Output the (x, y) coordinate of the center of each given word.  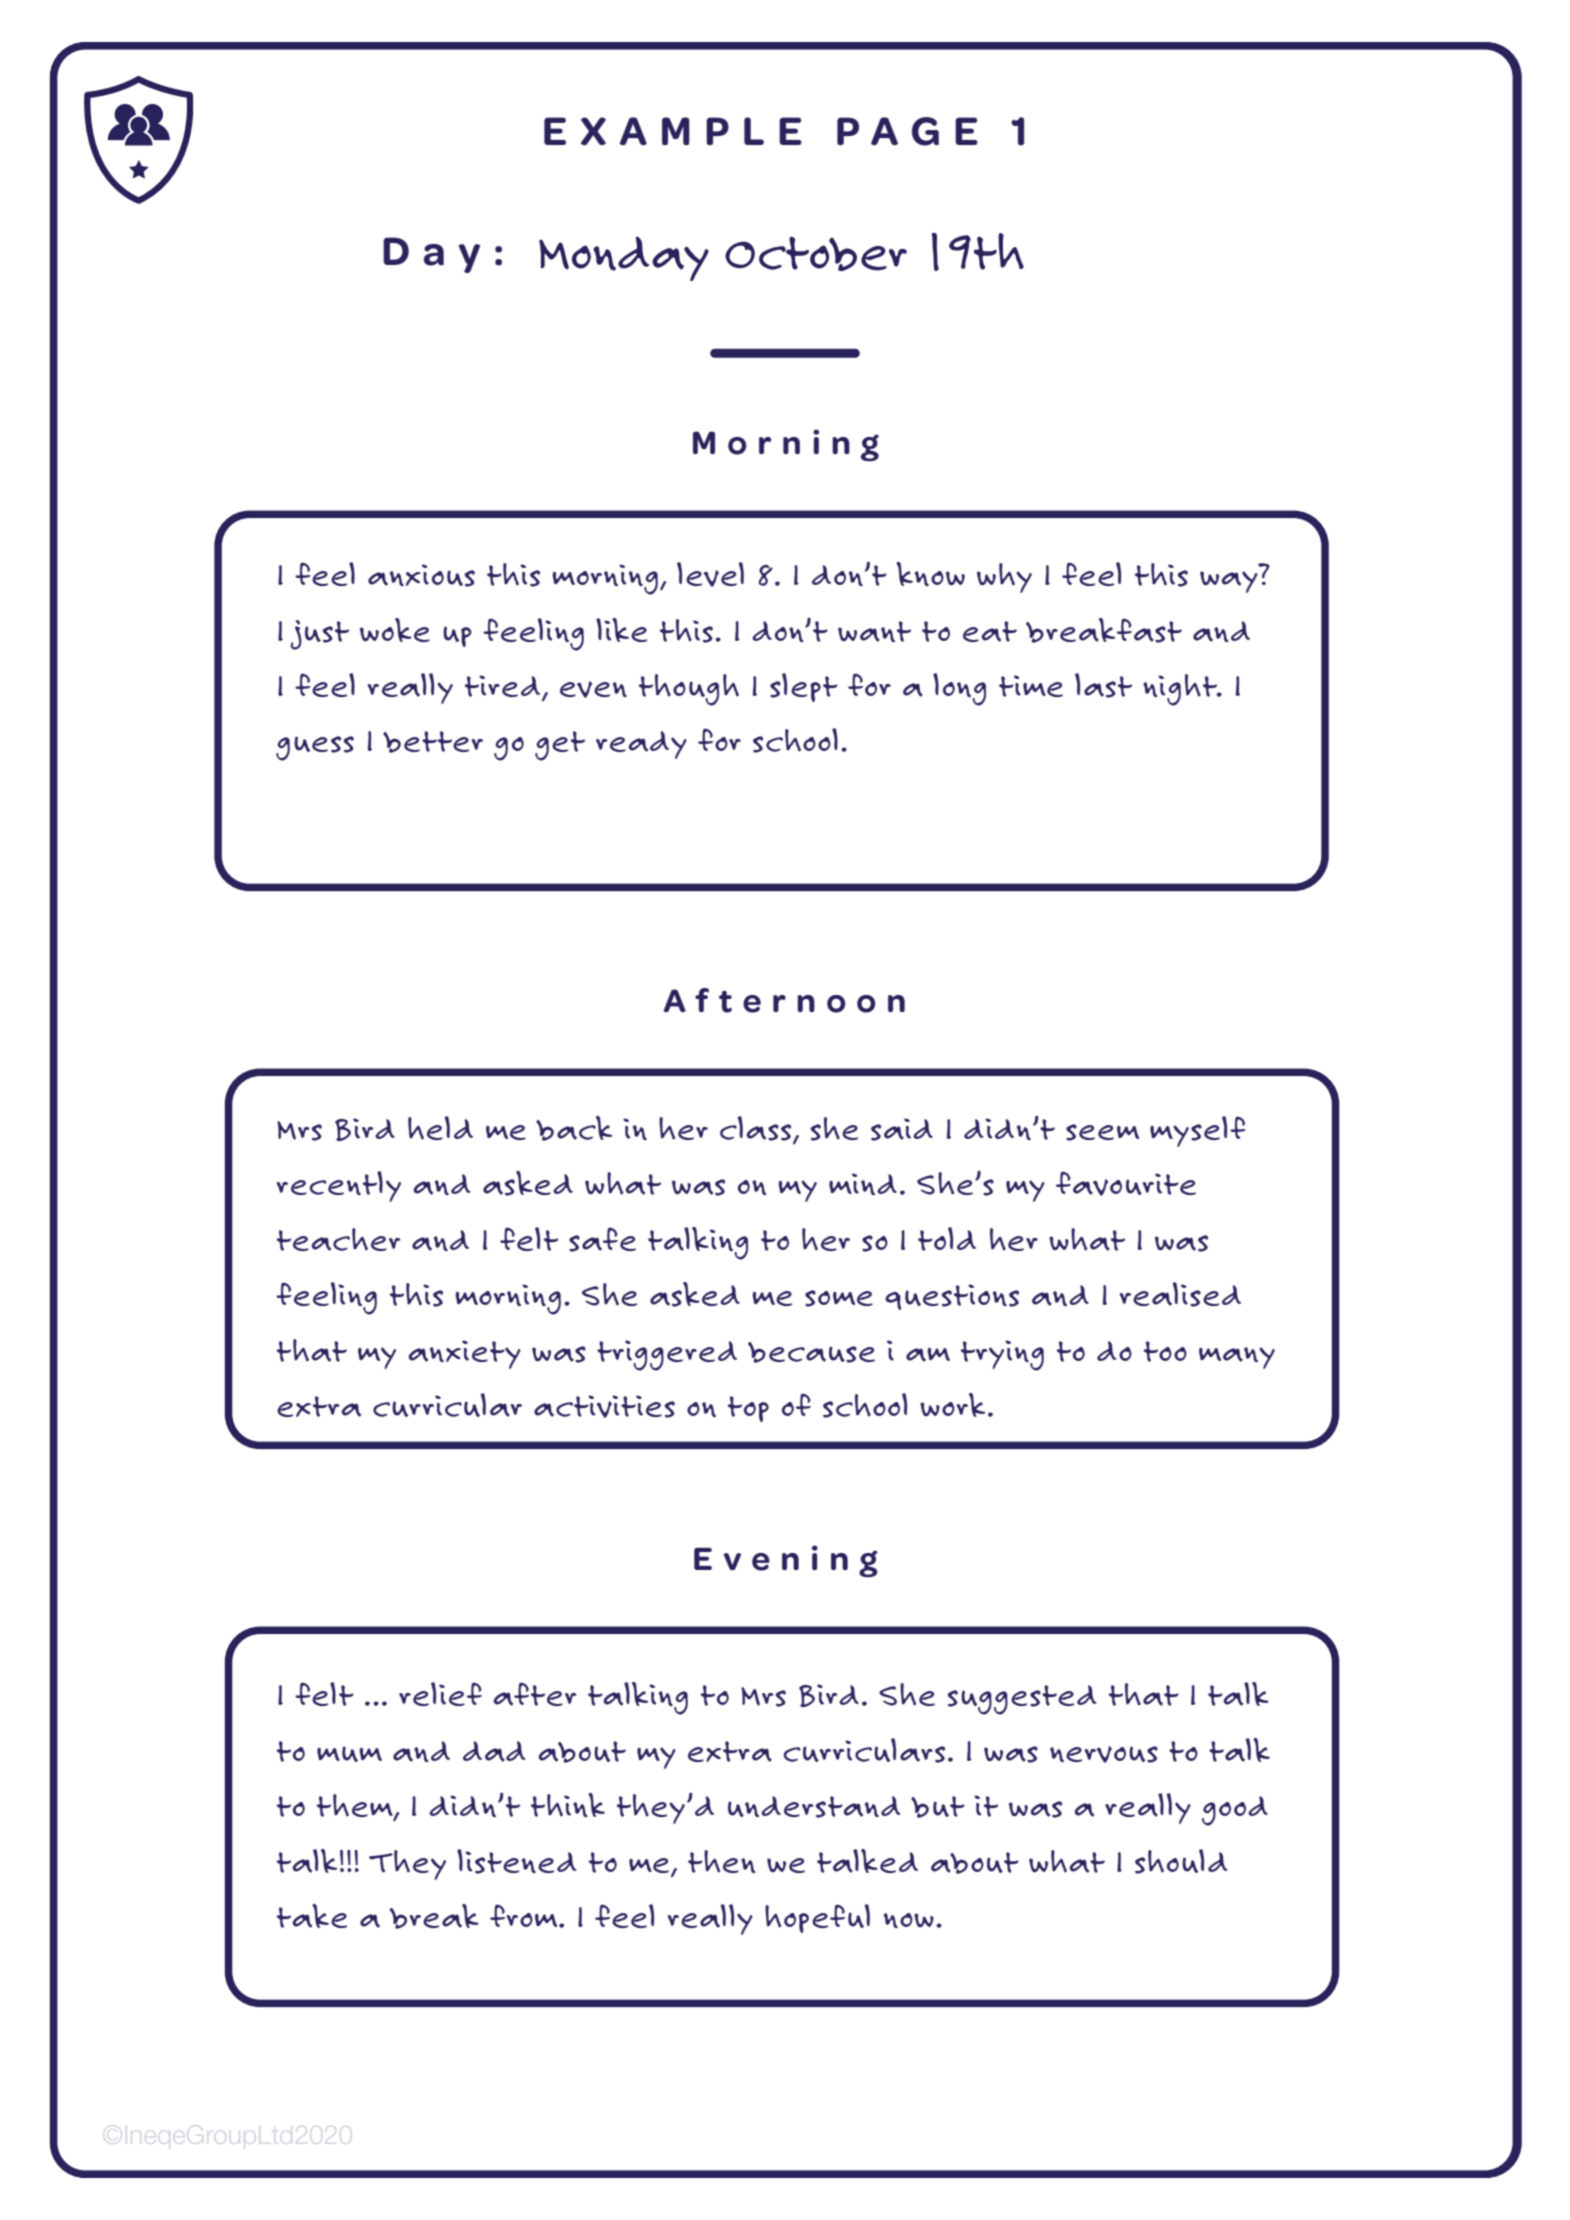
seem (1102, 1132)
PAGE (907, 131)
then (722, 1861)
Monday (624, 258)
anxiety (464, 1354)
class (757, 1129)
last (1103, 685)
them (356, 1807)
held (440, 1128)
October (816, 254)
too (1165, 1351)
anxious (421, 575)
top (748, 1409)
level (710, 574)
